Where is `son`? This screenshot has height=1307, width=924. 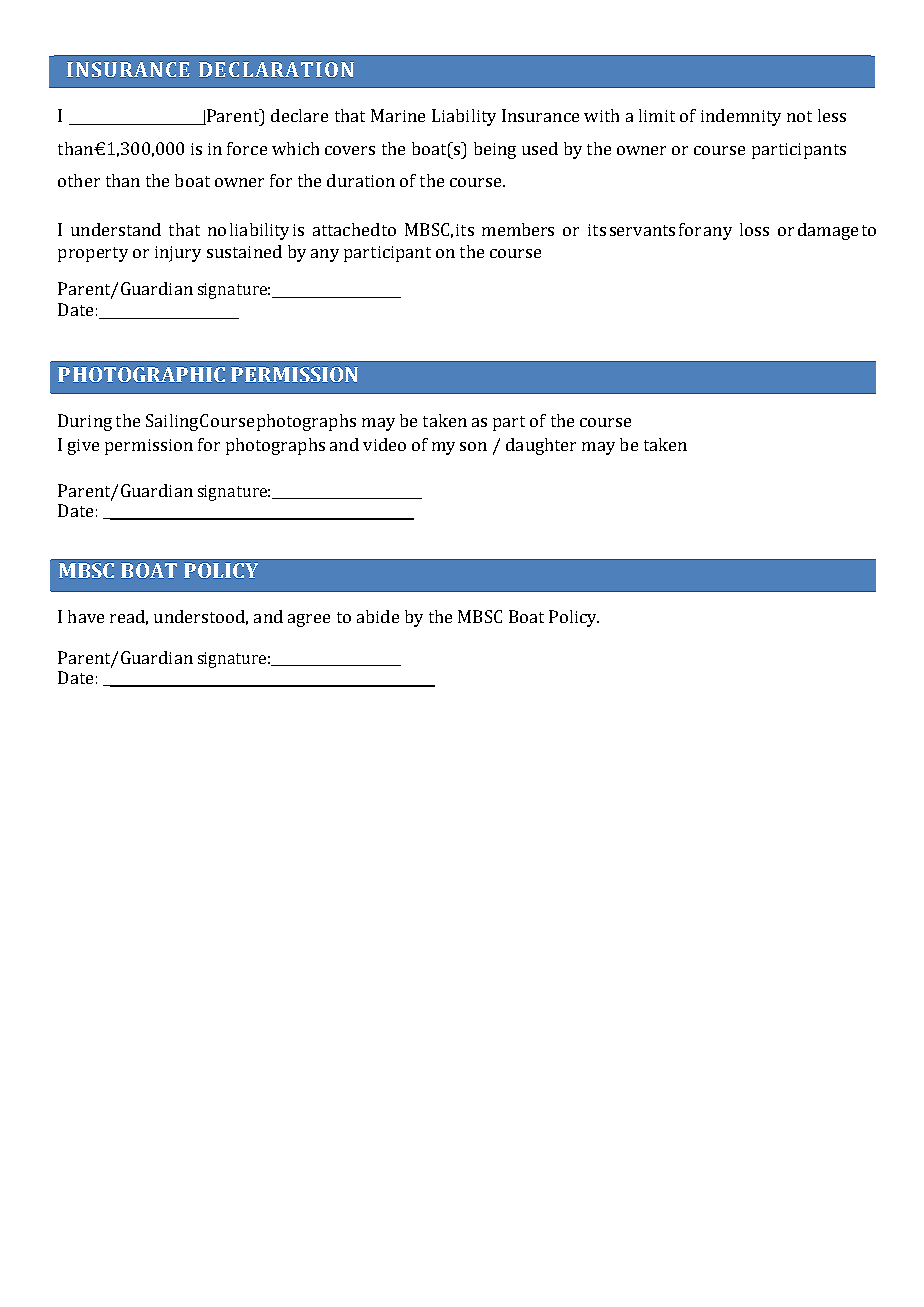 son is located at coordinates (473, 446).
